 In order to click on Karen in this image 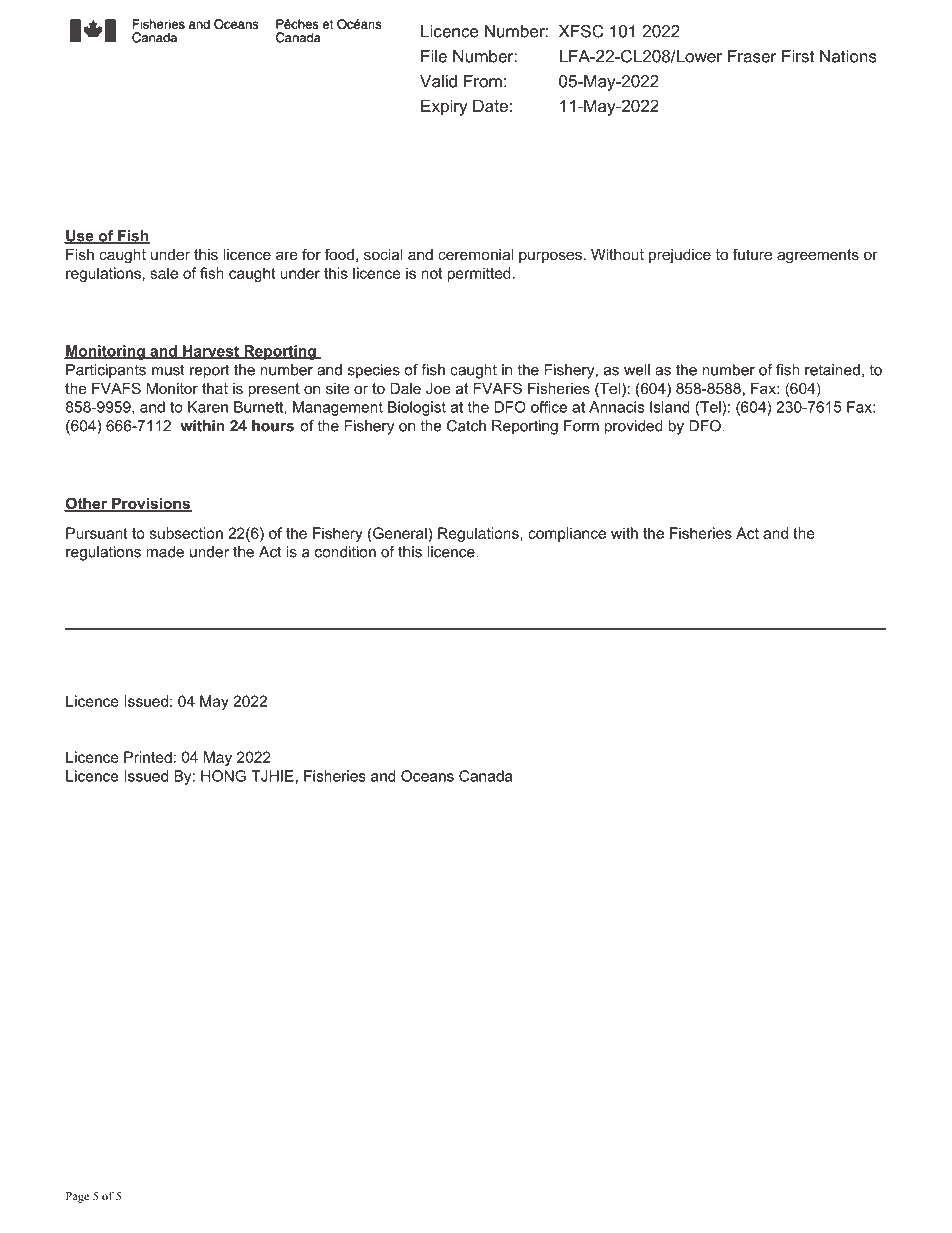, I will do `click(208, 407)`.
